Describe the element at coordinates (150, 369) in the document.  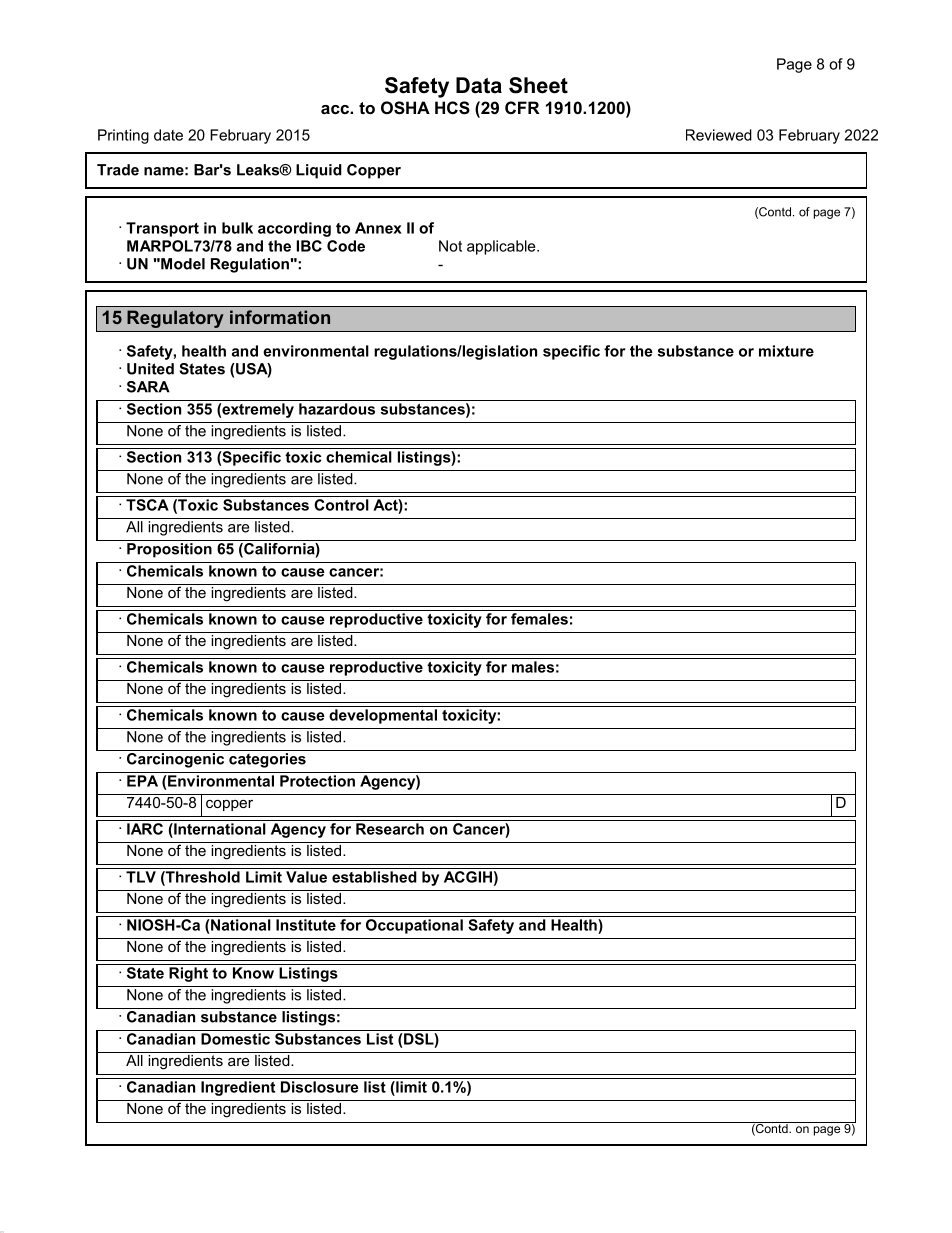
I see `United` at that location.
